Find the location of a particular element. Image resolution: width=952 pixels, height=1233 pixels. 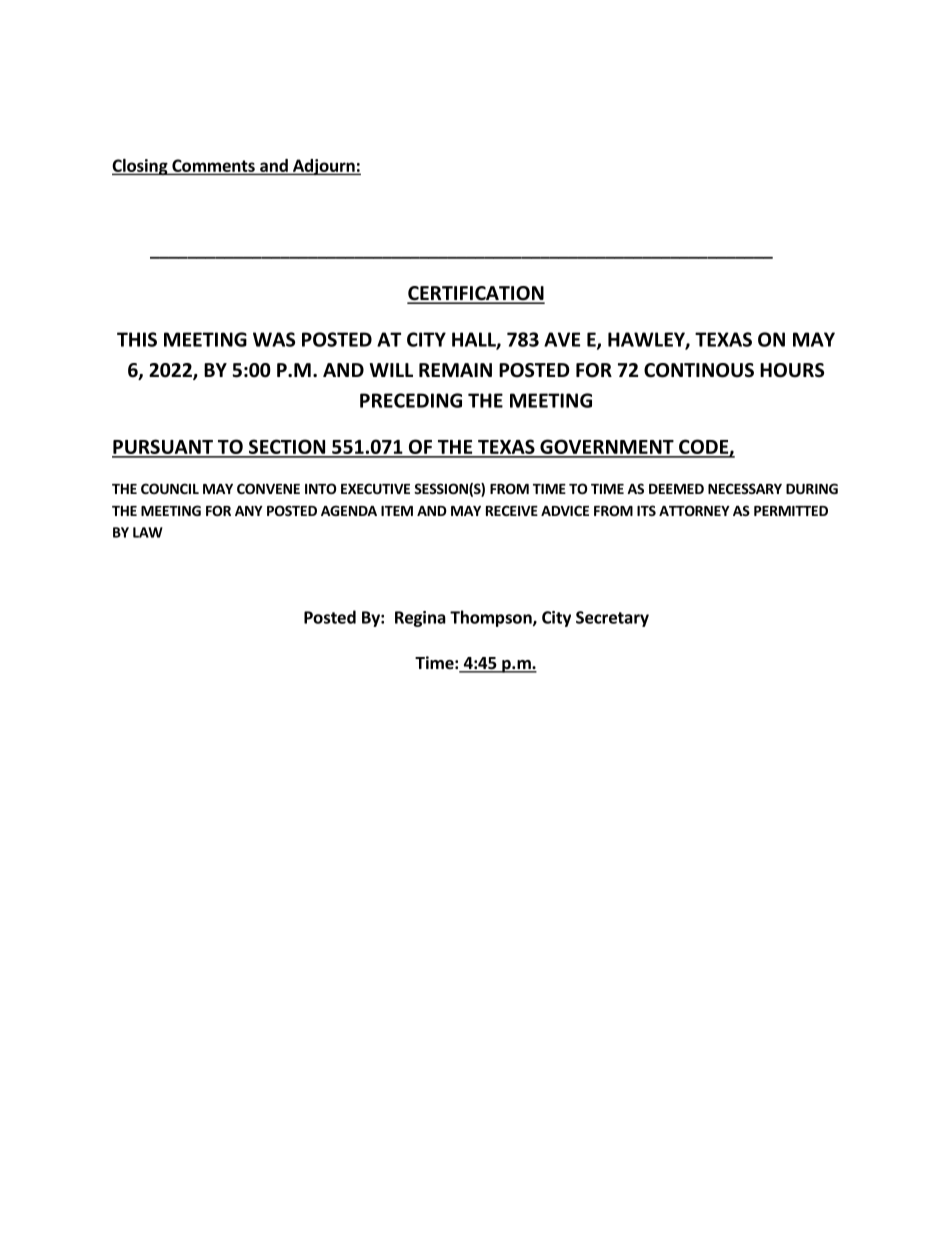

Comments is located at coordinates (213, 165).
